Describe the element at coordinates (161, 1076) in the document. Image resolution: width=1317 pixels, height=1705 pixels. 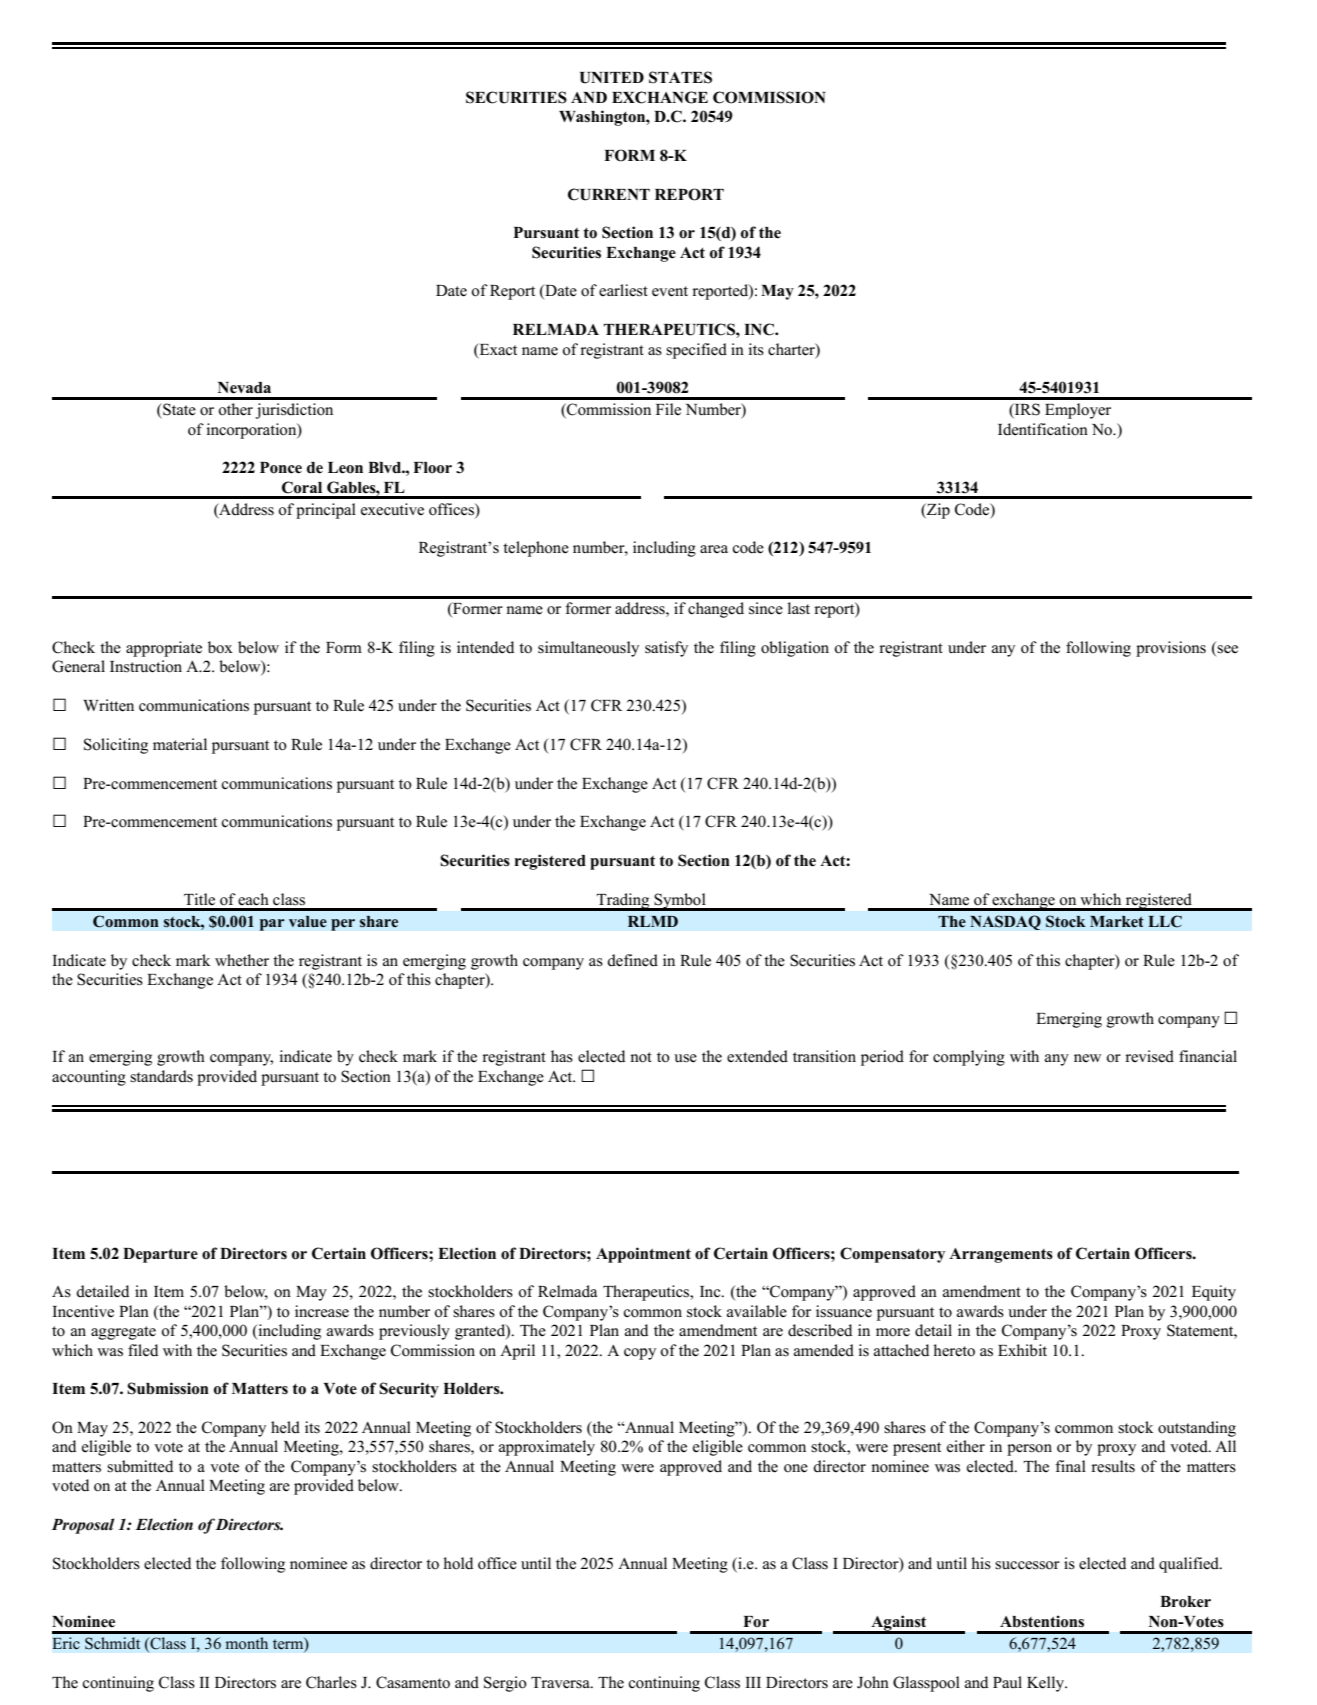
I see `standards` at that location.
